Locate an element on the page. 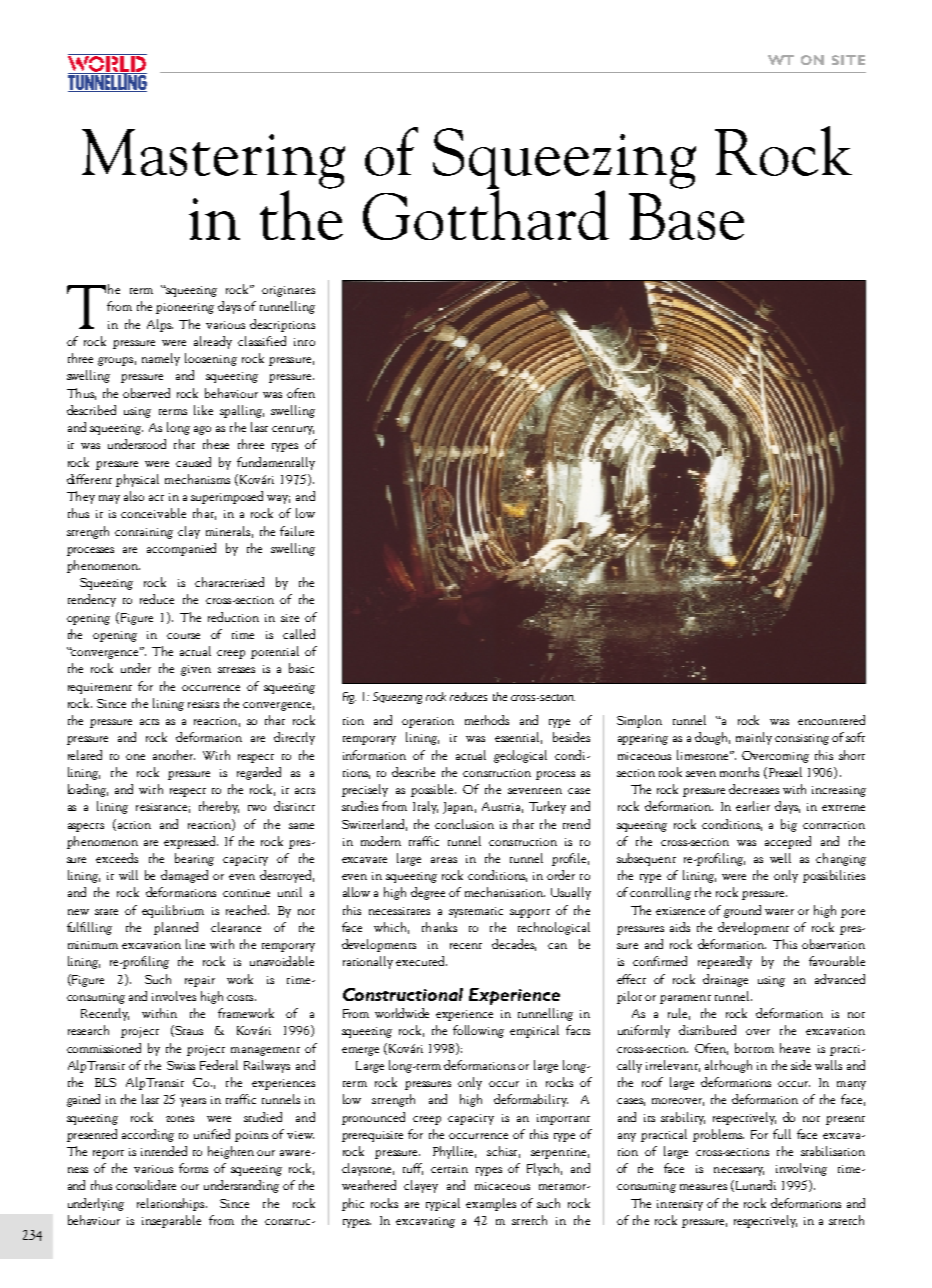 This image has height=1288, width=932. mainly is located at coordinates (754, 738).
